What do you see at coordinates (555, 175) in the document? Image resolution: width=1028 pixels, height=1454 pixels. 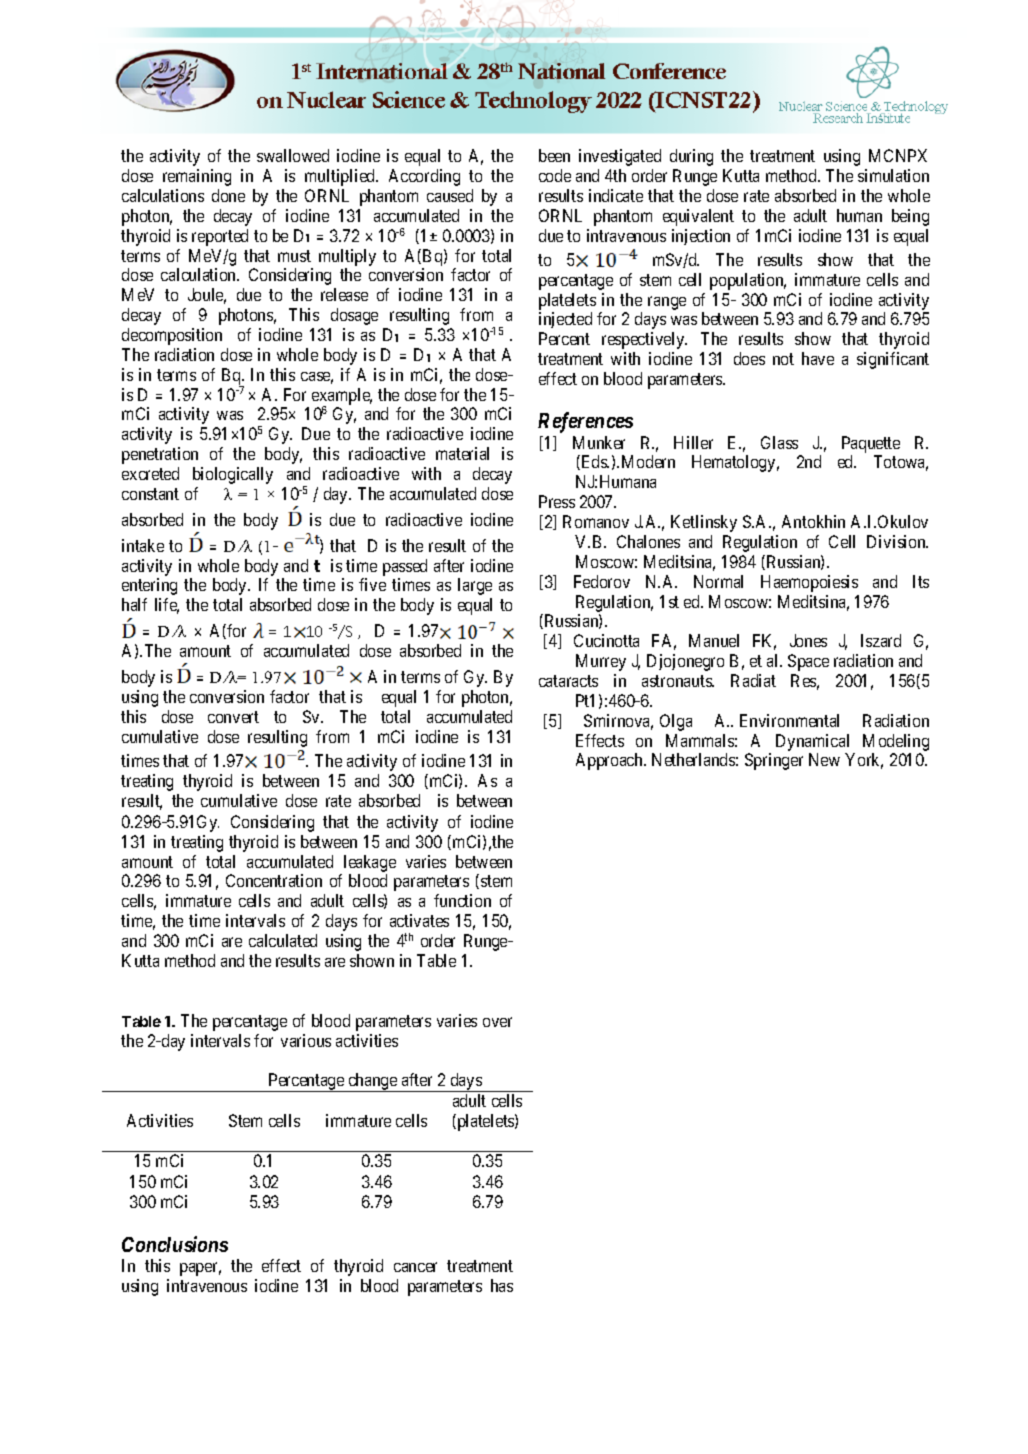 I see `code` at bounding box center [555, 175].
